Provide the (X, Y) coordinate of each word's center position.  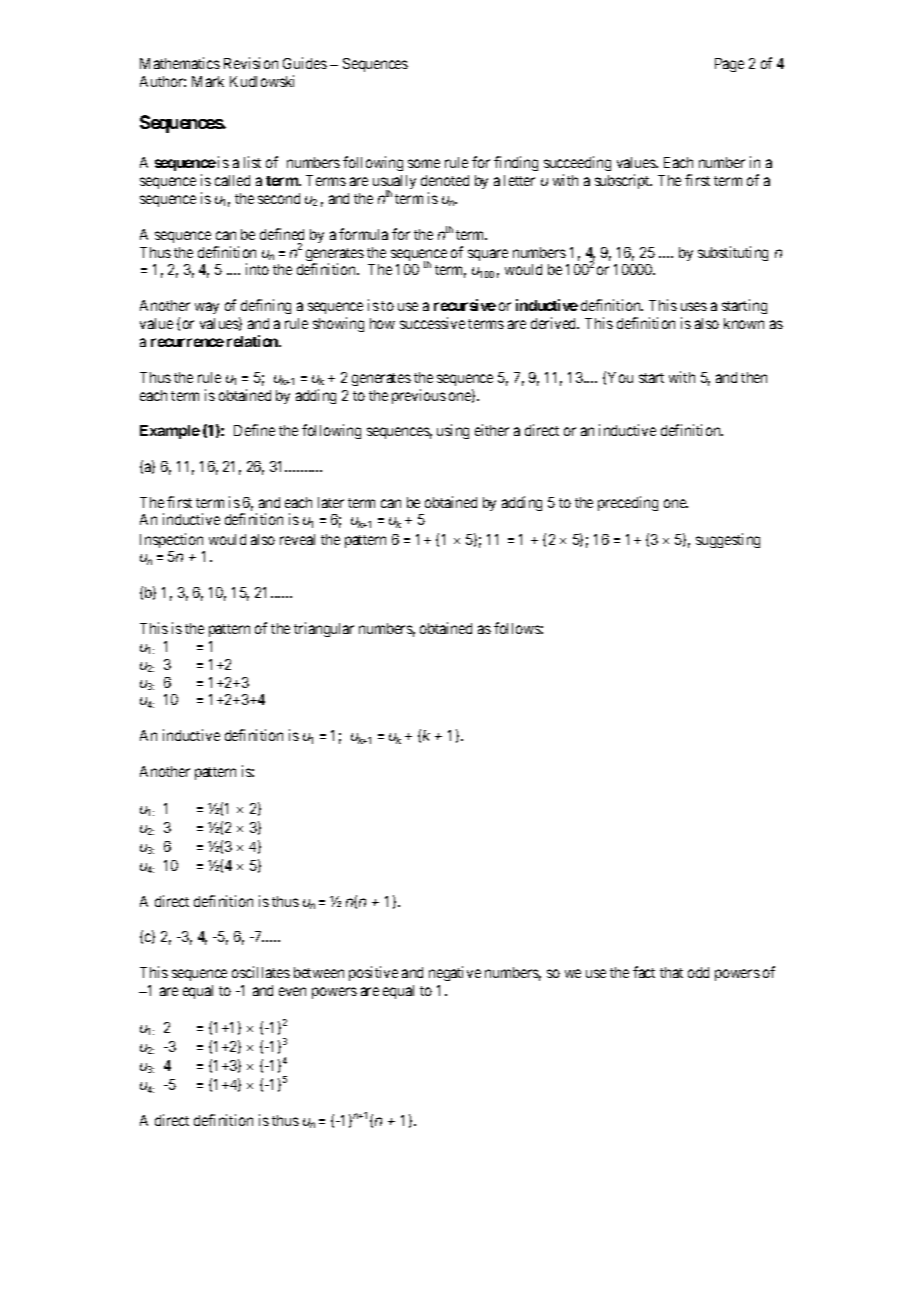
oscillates (261, 972)
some (424, 163)
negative (455, 973)
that (671, 972)
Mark (208, 81)
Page (729, 65)
